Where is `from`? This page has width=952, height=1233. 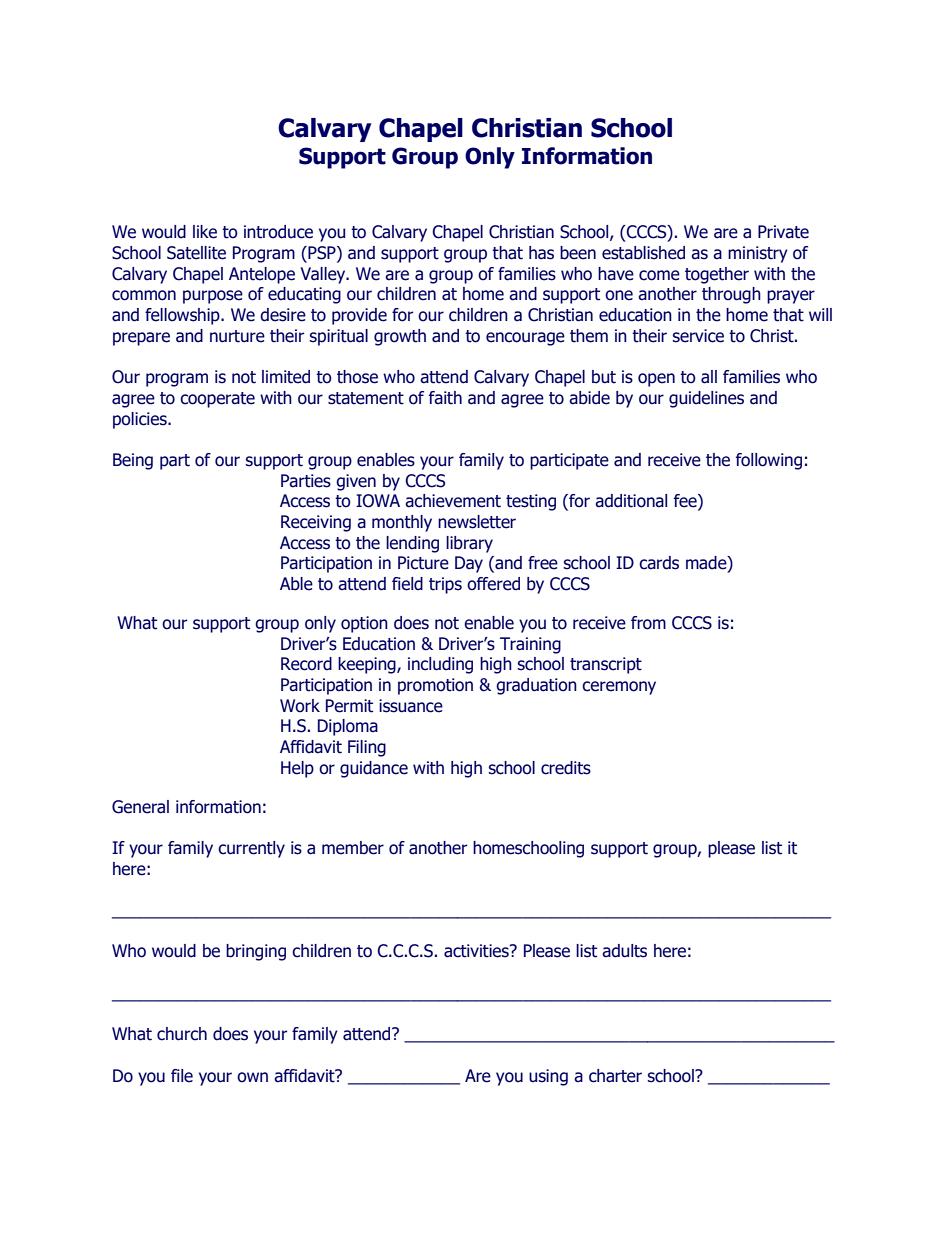 from is located at coordinates (648, 623).
